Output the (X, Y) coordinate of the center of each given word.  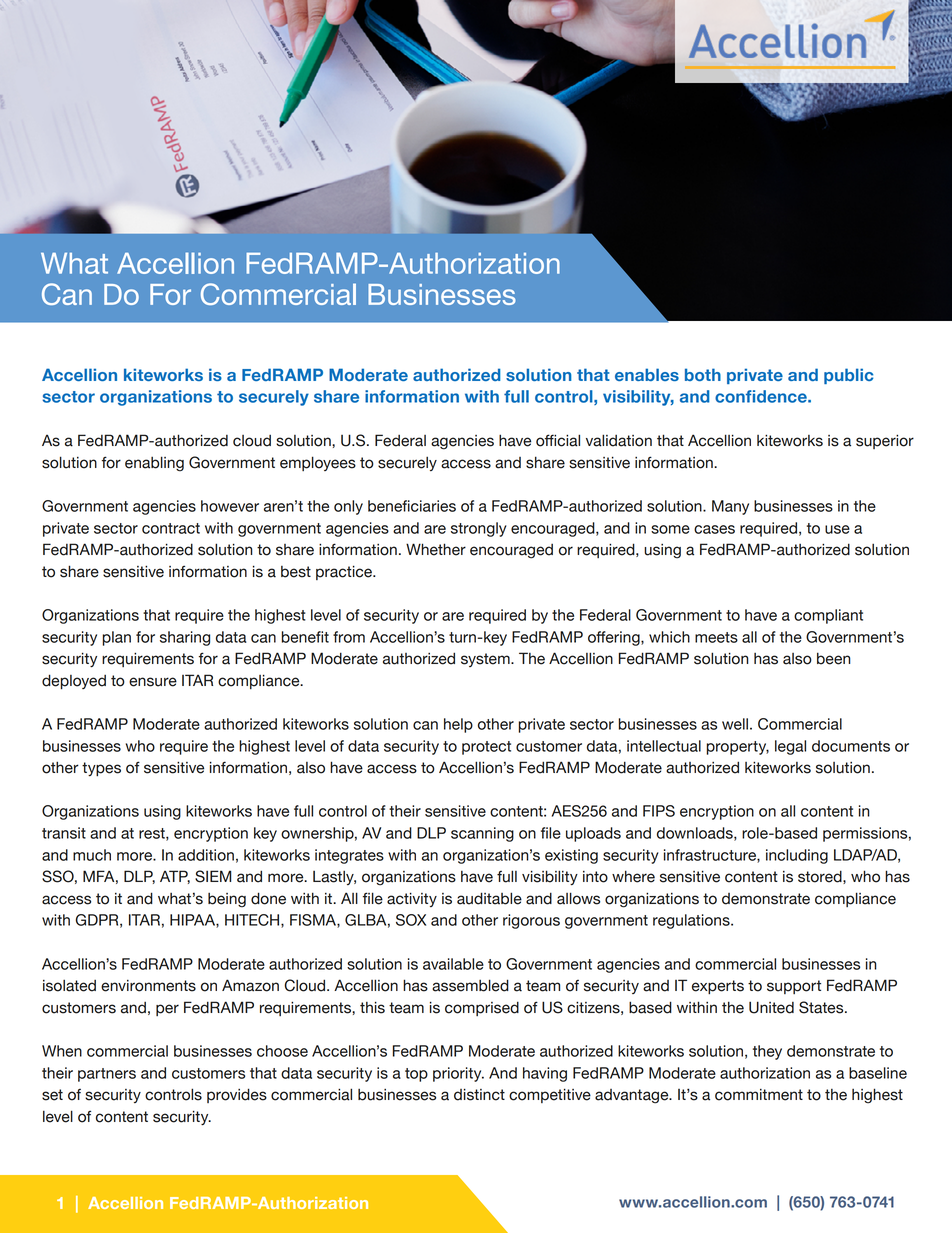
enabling (154, 464)
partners (107, 1075)
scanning (482, 834)
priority (458, 1074)
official (558, 440)
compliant (828, 616)
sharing (185, 638)
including (797, 856)
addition (206, 855)
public (848, 376)
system (486, 660)
